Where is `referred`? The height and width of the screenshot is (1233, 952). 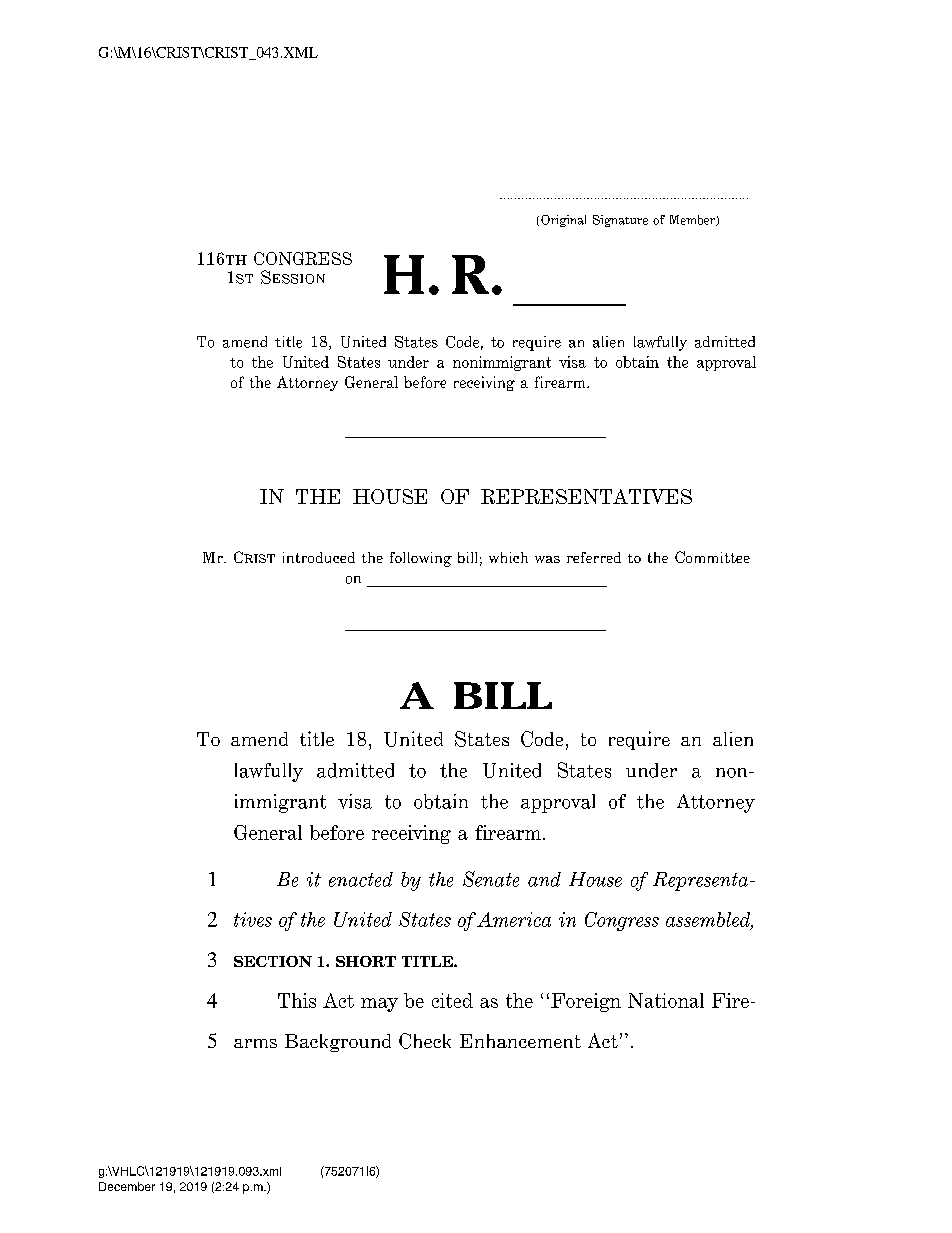
referred is located at coordinates (594, 557).
